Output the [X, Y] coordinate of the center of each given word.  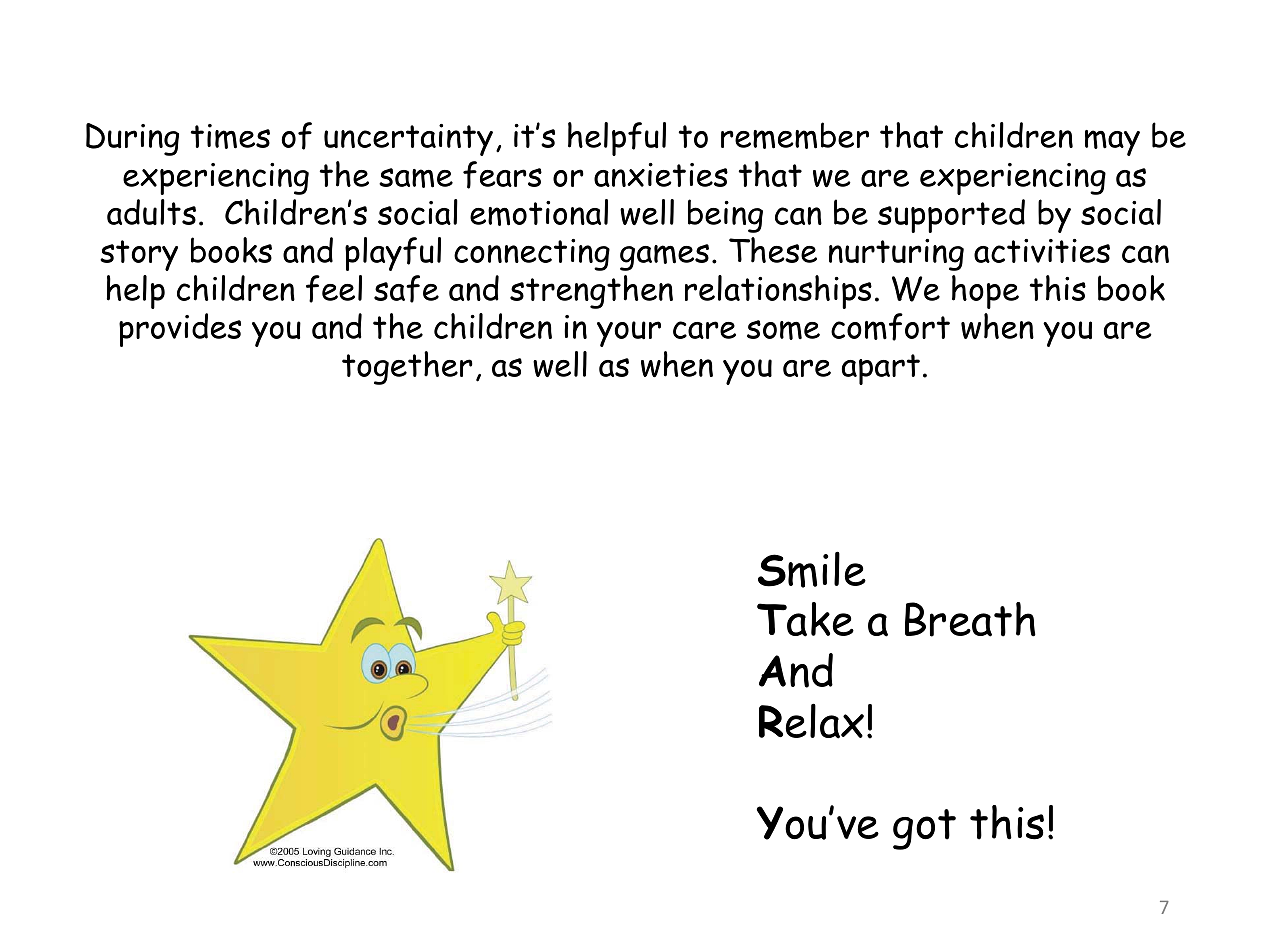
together [407, 368]
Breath [970, 619]
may [1112, 143]
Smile [812, 569]
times [230, 136]
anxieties [661, 175]
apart [881, 369]
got [924, 829]
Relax [811, 721]
